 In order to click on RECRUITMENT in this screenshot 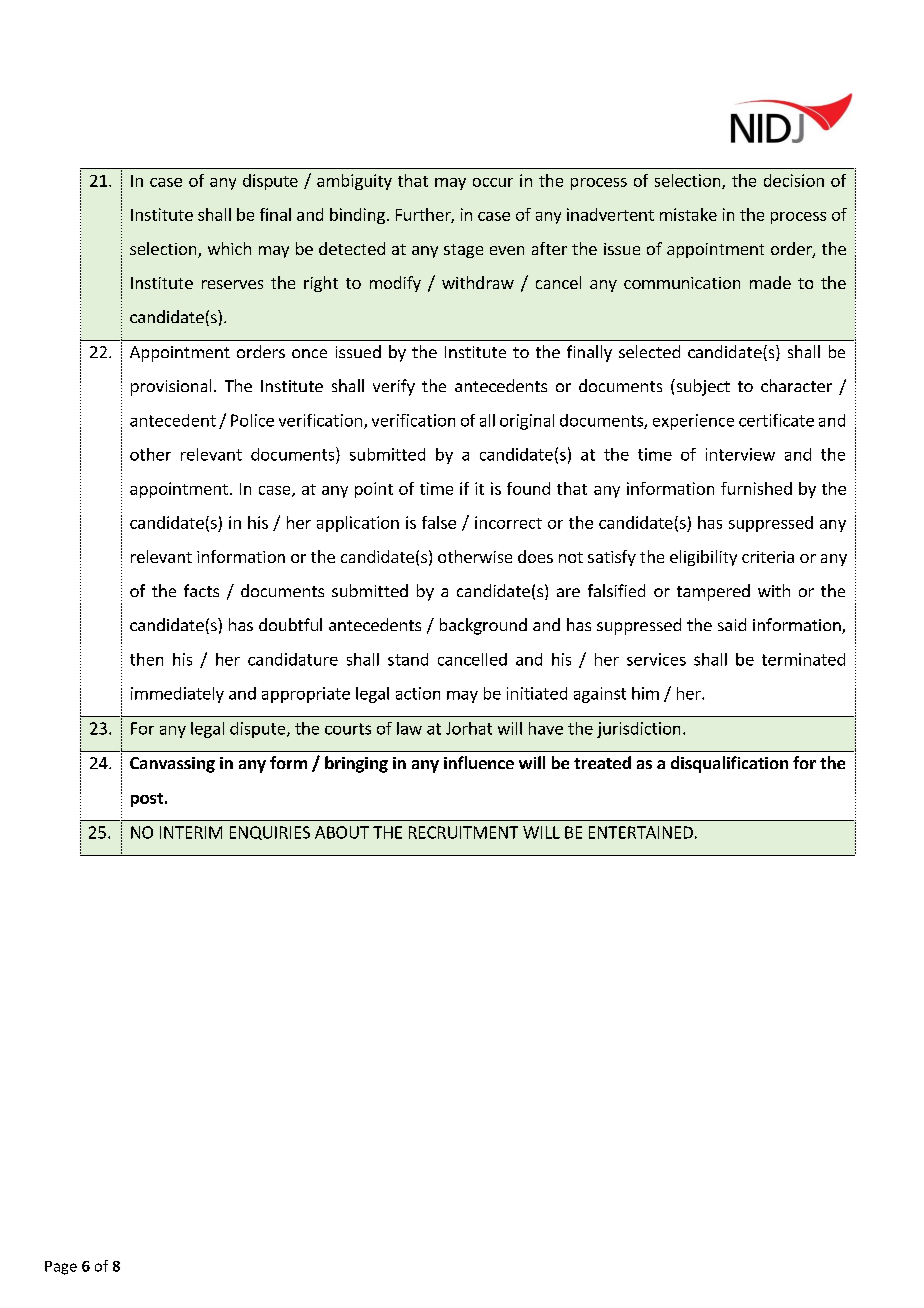, I will do `click(463, 832)`.
